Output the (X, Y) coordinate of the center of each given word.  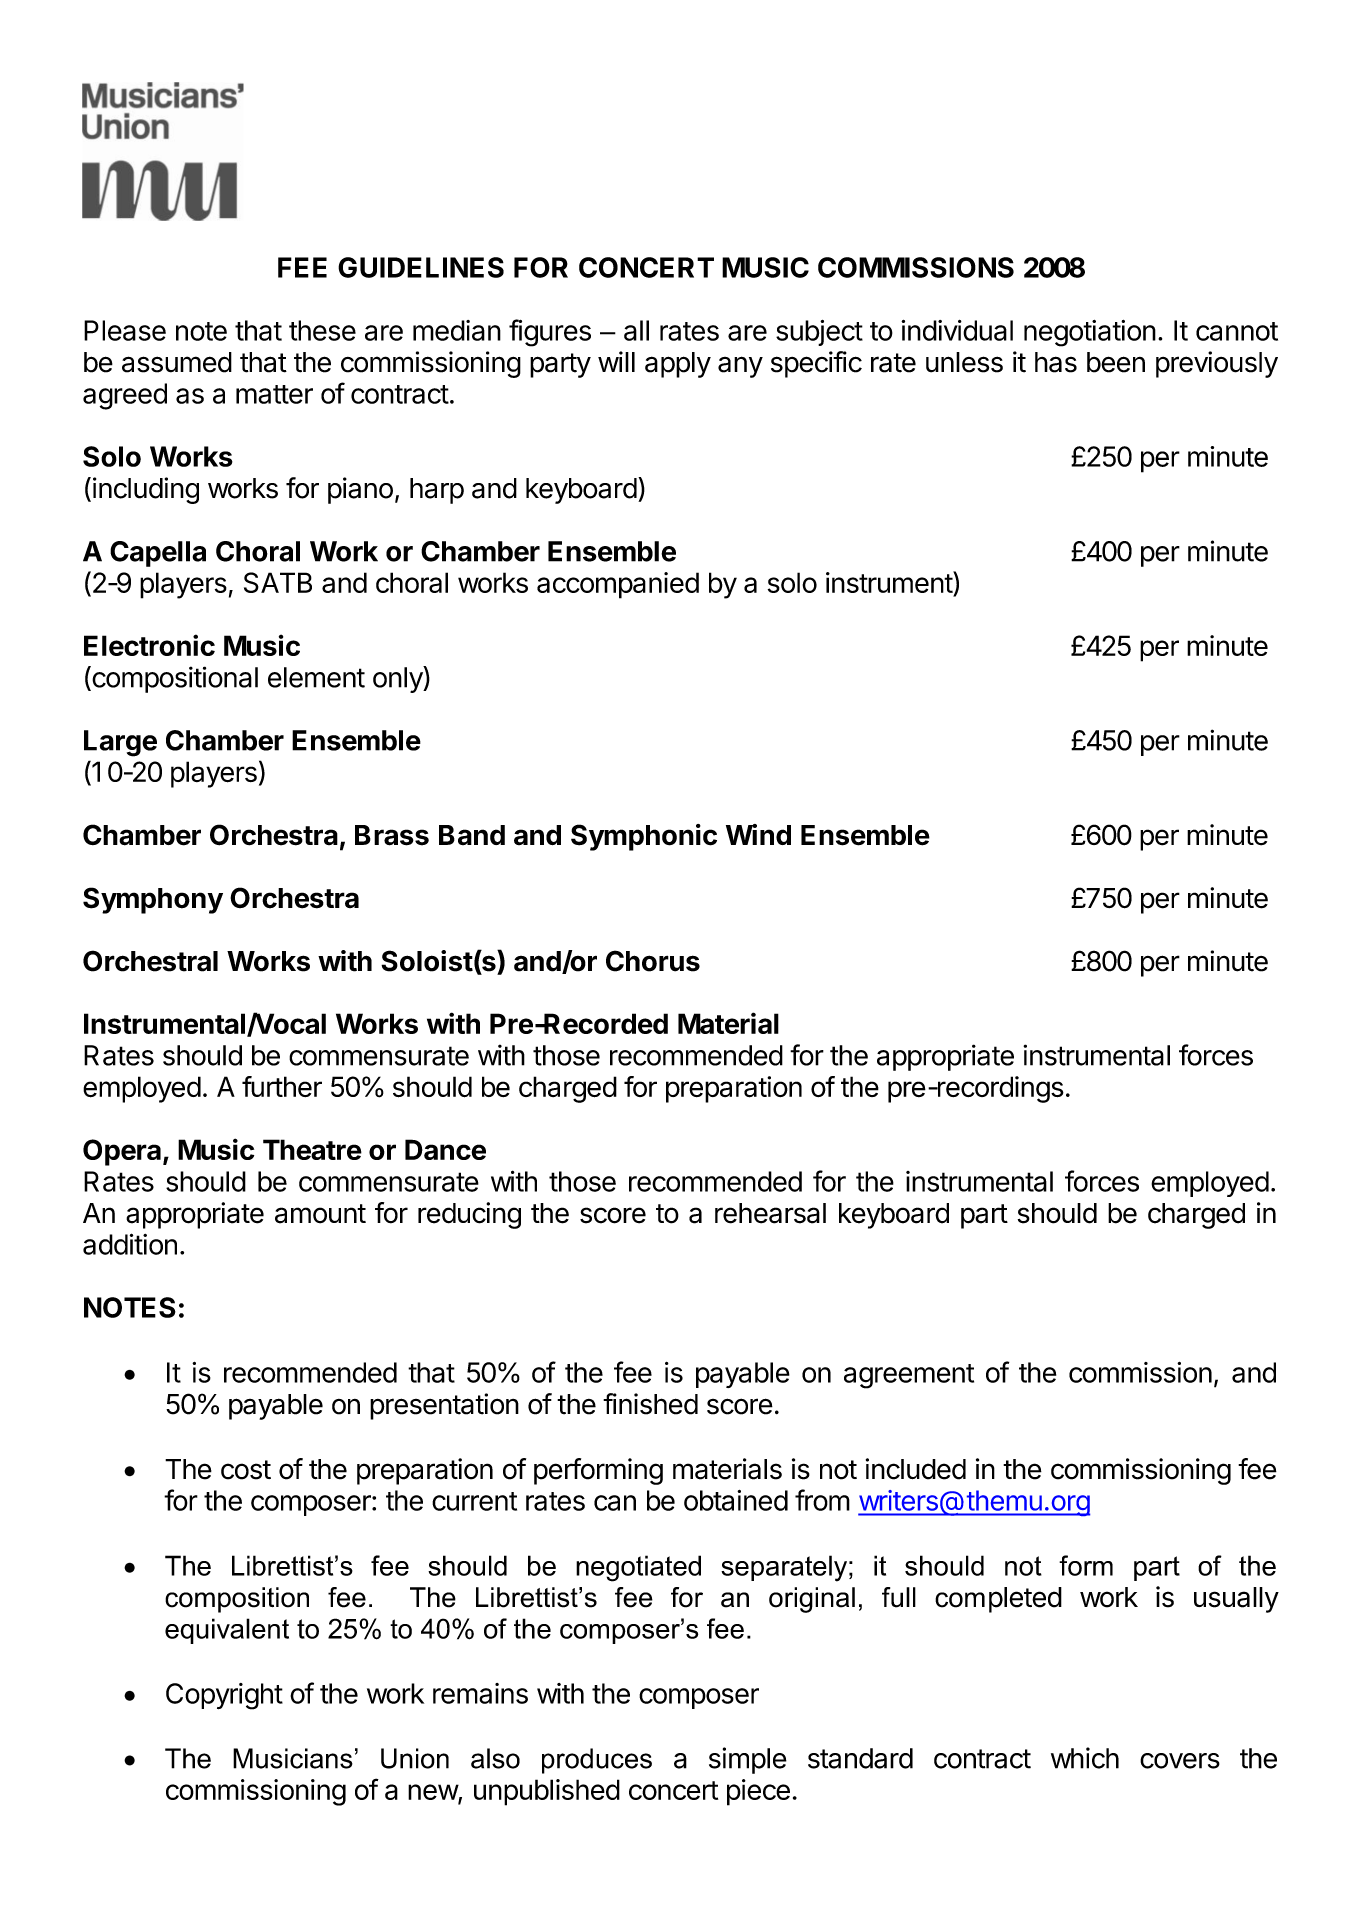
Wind (758, 834)
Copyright (224, 1696)
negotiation (1090, 333)
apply (678, 365)
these (322, 330)
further (282, 1086)
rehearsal (770, 1213)
